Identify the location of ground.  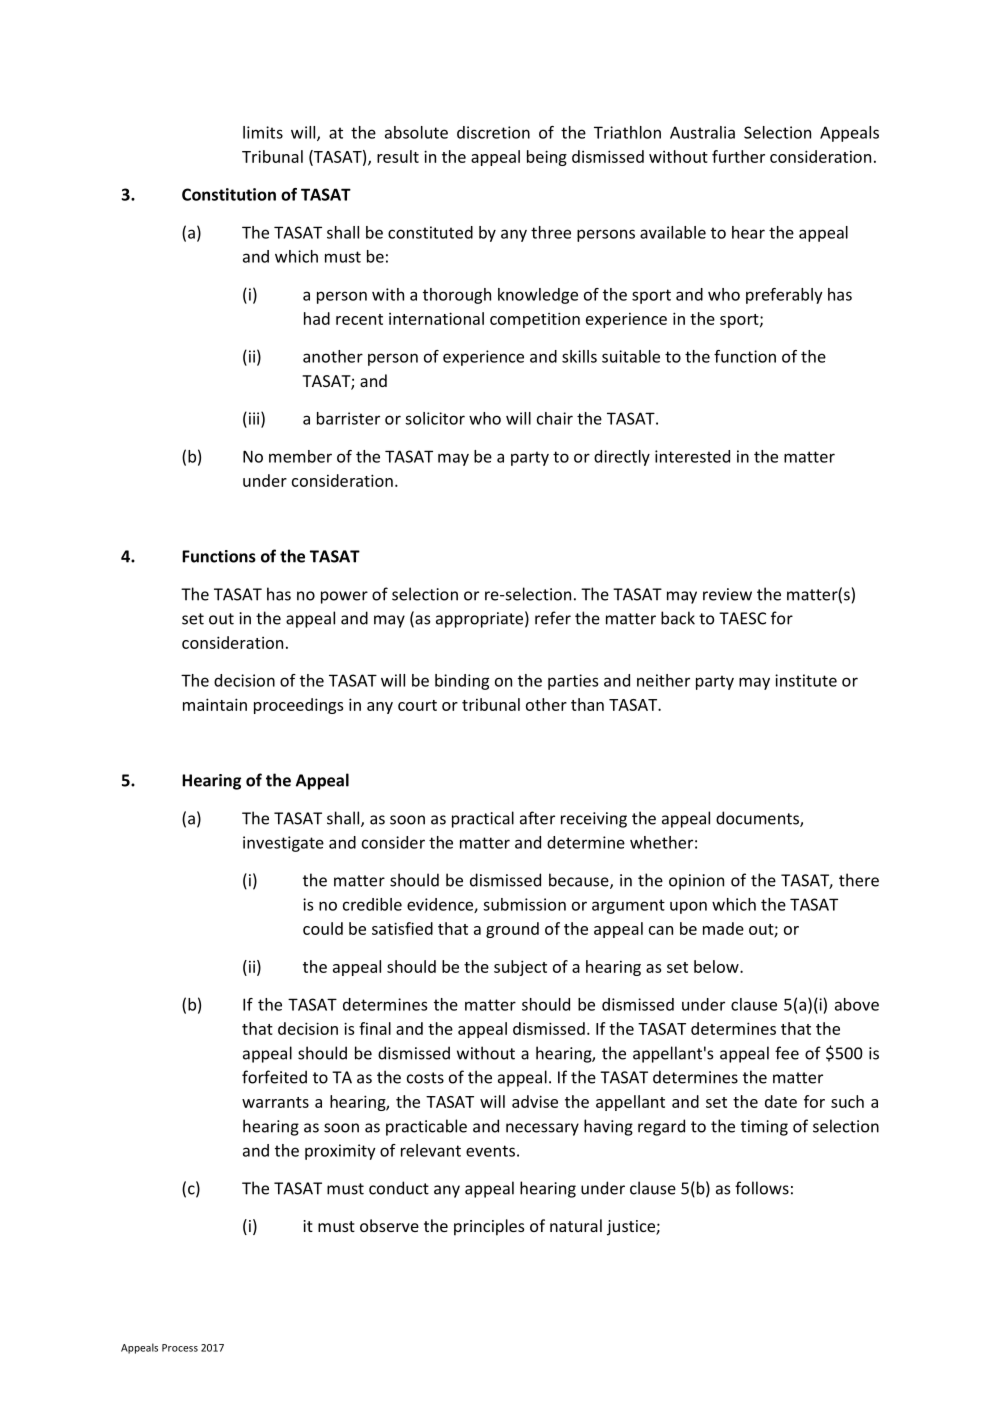
(512, 930).
